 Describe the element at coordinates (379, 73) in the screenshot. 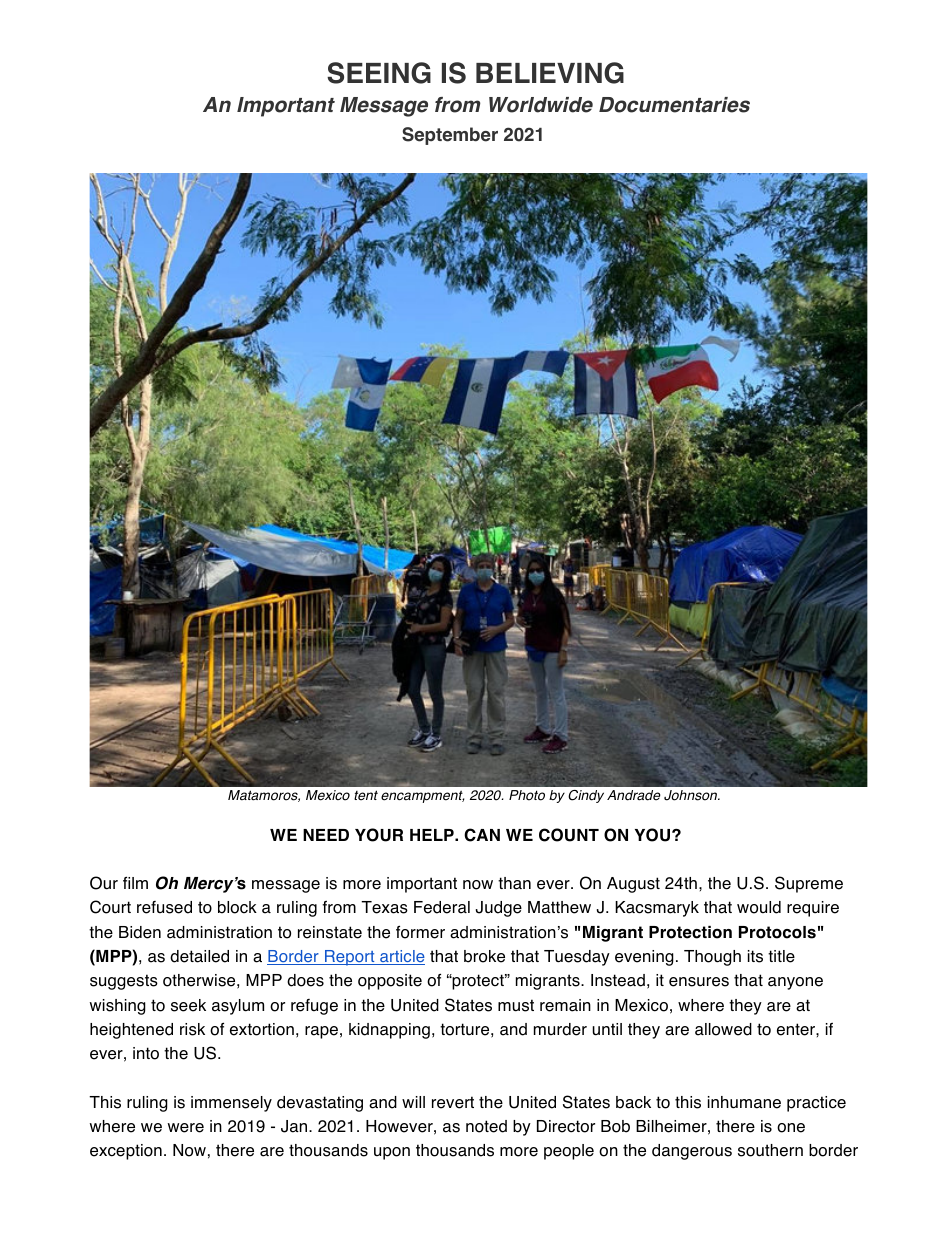

I see `SEEING` at that location.
